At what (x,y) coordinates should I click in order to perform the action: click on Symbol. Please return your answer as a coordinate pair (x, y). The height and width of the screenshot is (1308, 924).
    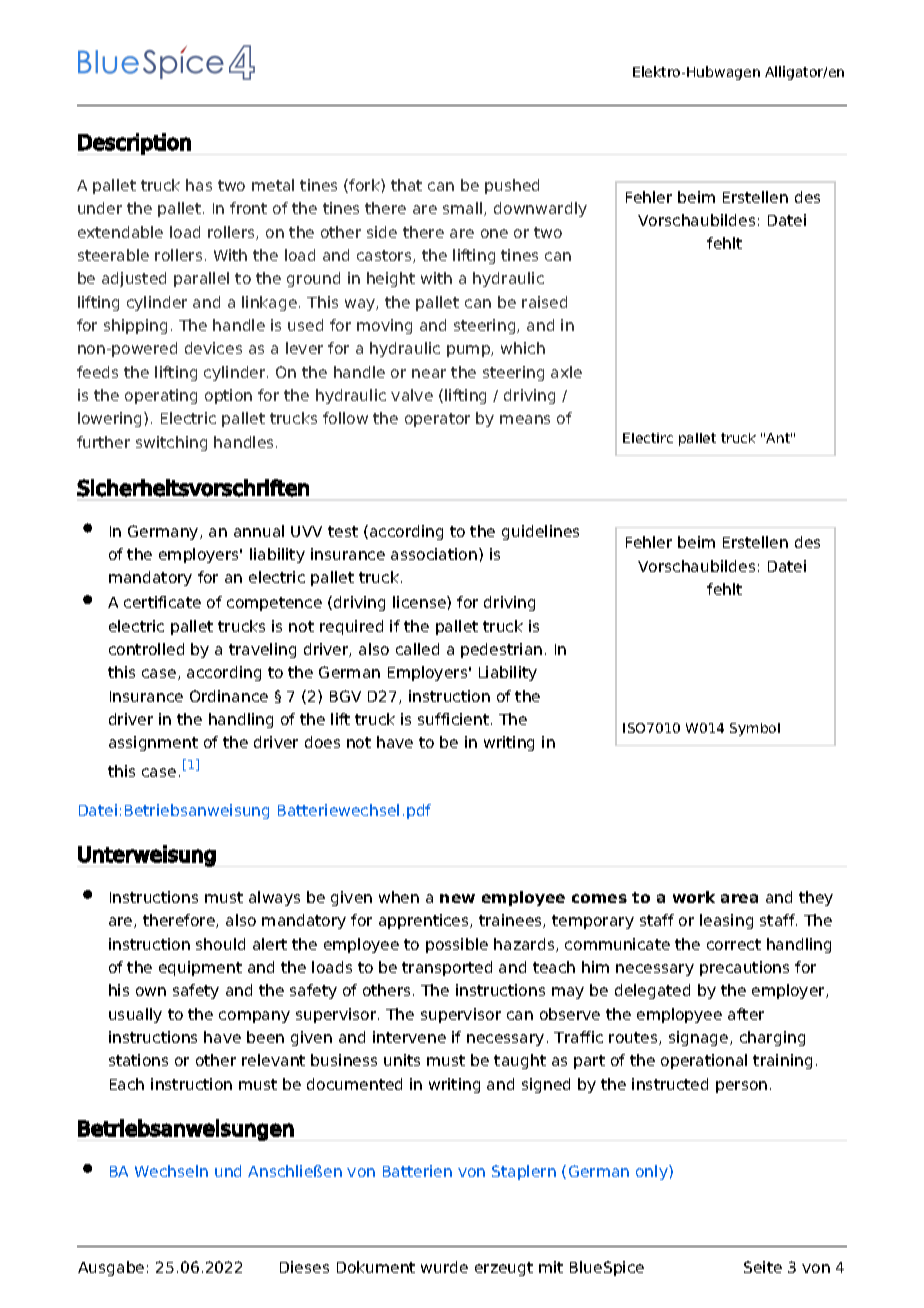
    Looking at the image, I should click on (755, 729).
